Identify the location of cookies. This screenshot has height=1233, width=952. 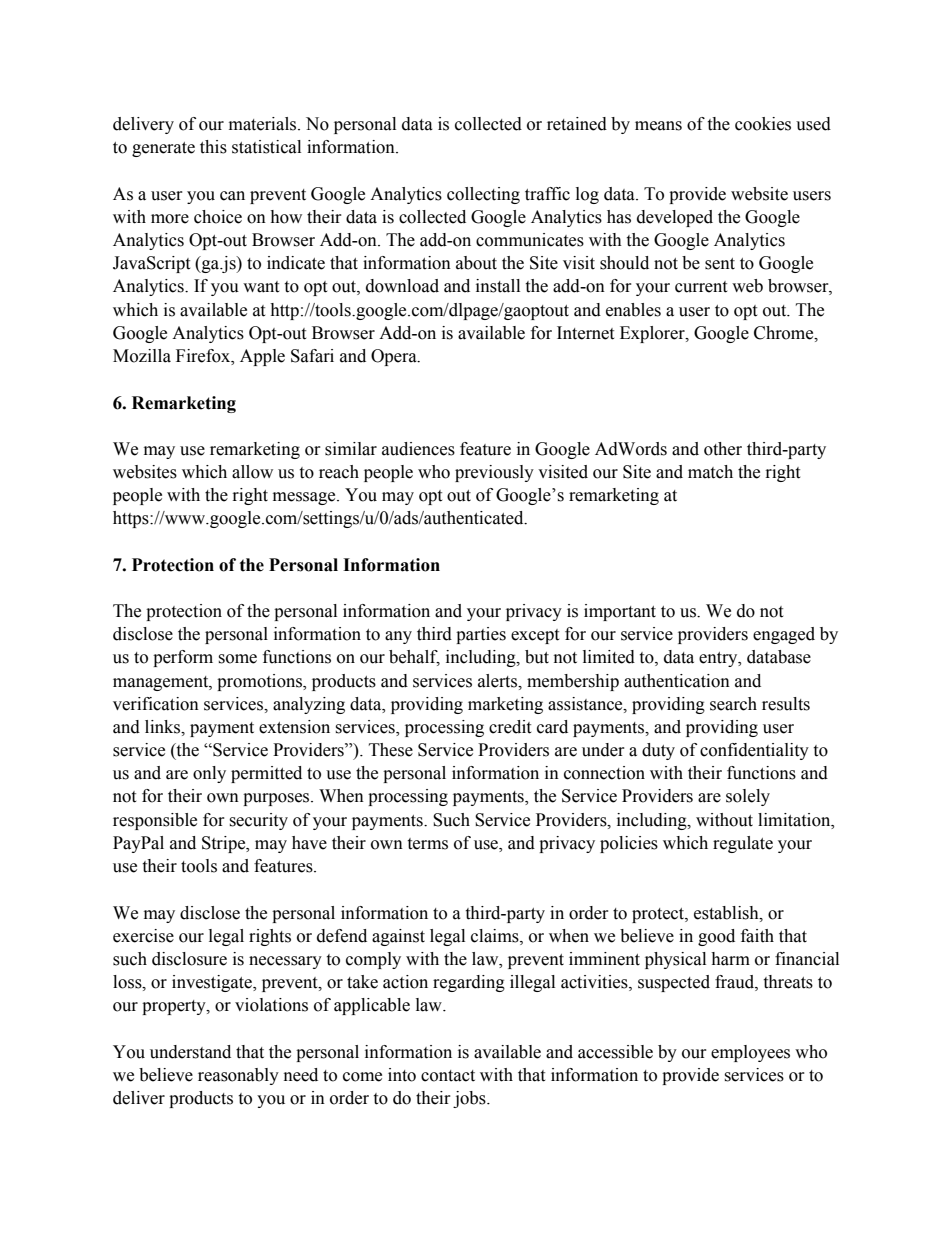
(763, 124).
